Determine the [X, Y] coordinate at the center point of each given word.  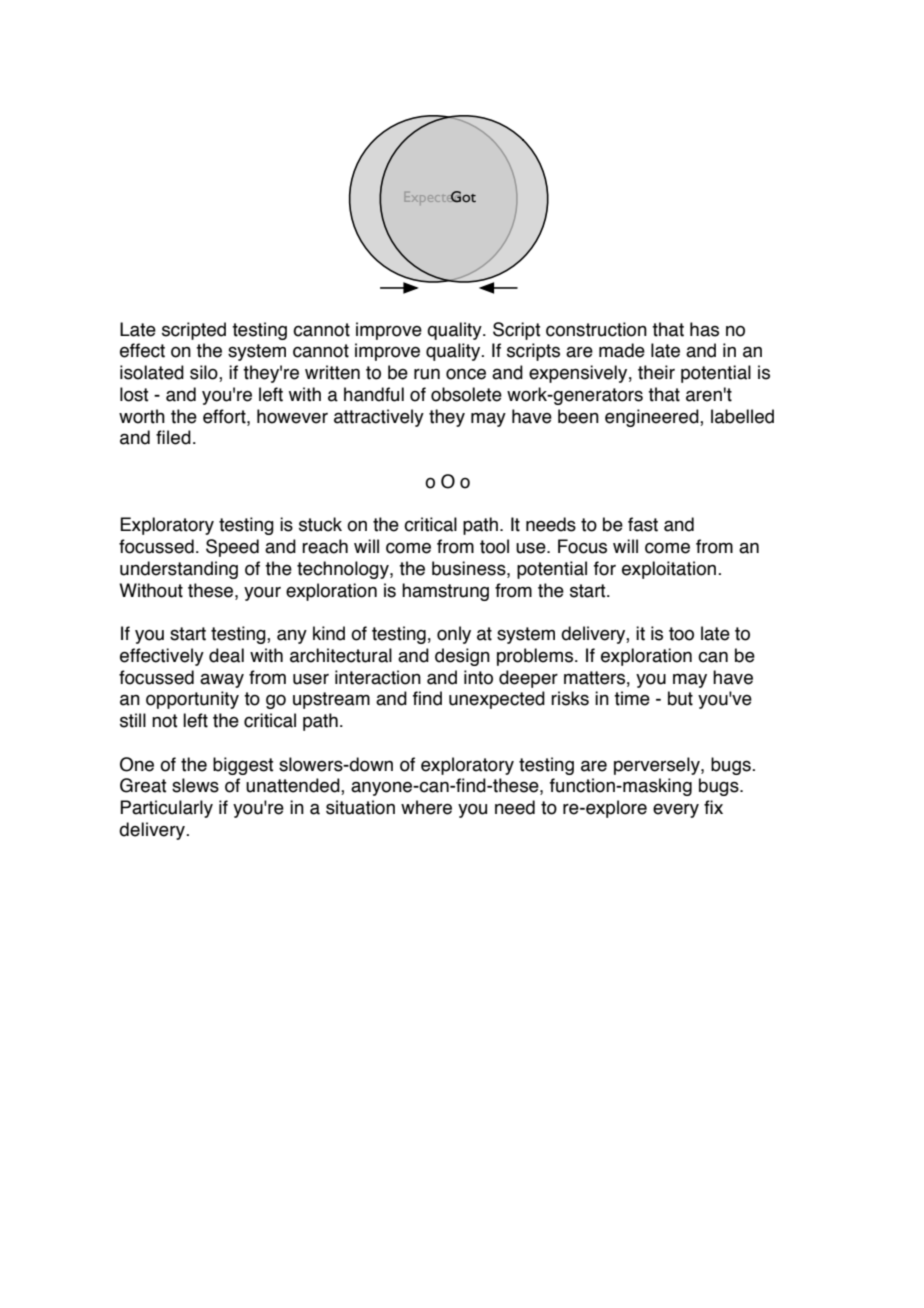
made [622, 350]
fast [643, 524]
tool [494, 546]
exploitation [669, 570]
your [262, 594]
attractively [379, 418]
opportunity [192, 700]
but [680, 698]
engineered [653, 418]
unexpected [497, 700]
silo [205, 373]
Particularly [166, 809]
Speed [232, 548]
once [466, 374]
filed [173, 437]
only [454, 635]
